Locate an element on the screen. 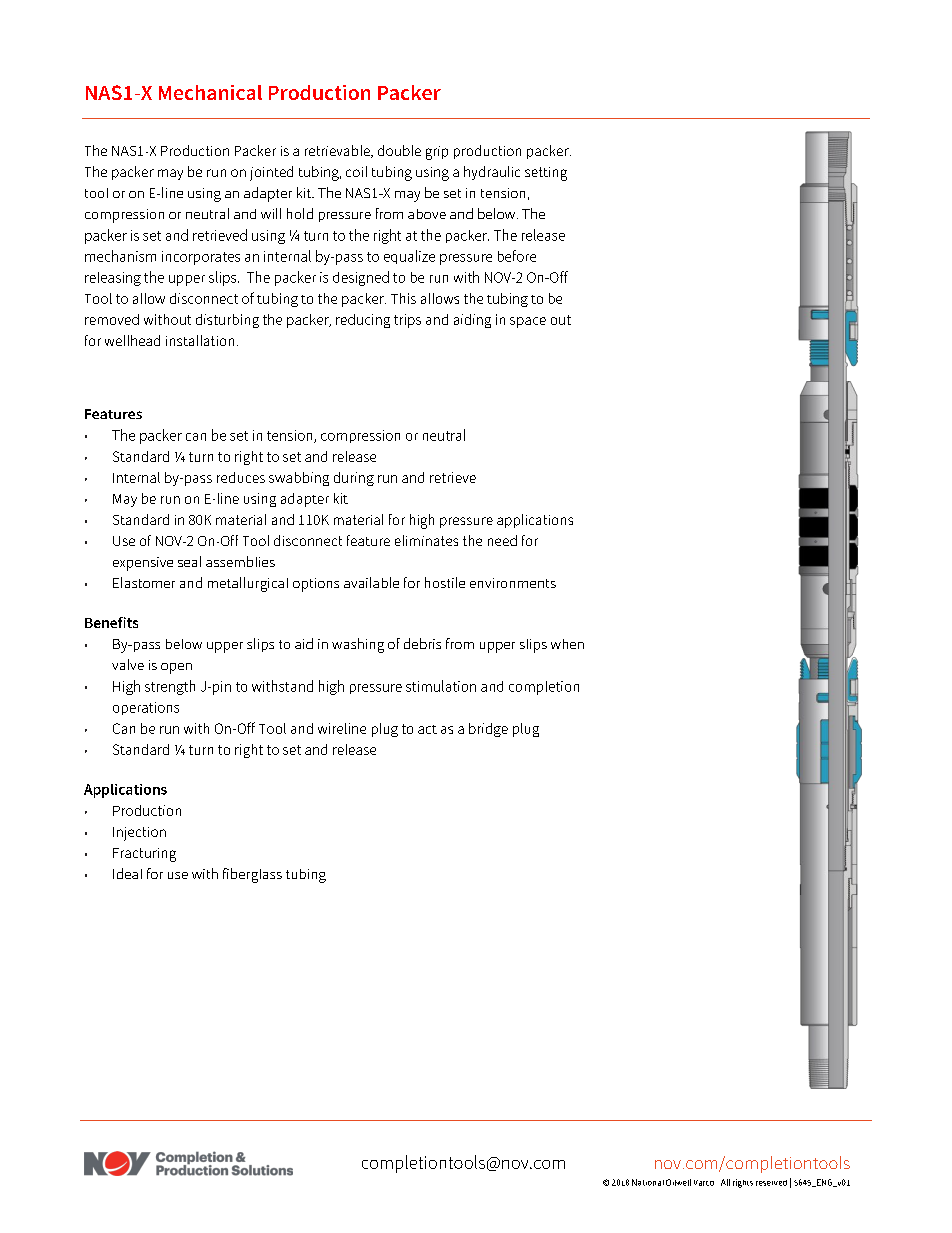 This screenshot has height=1233, width=952. bridge is located at coordinates (488, 730).
